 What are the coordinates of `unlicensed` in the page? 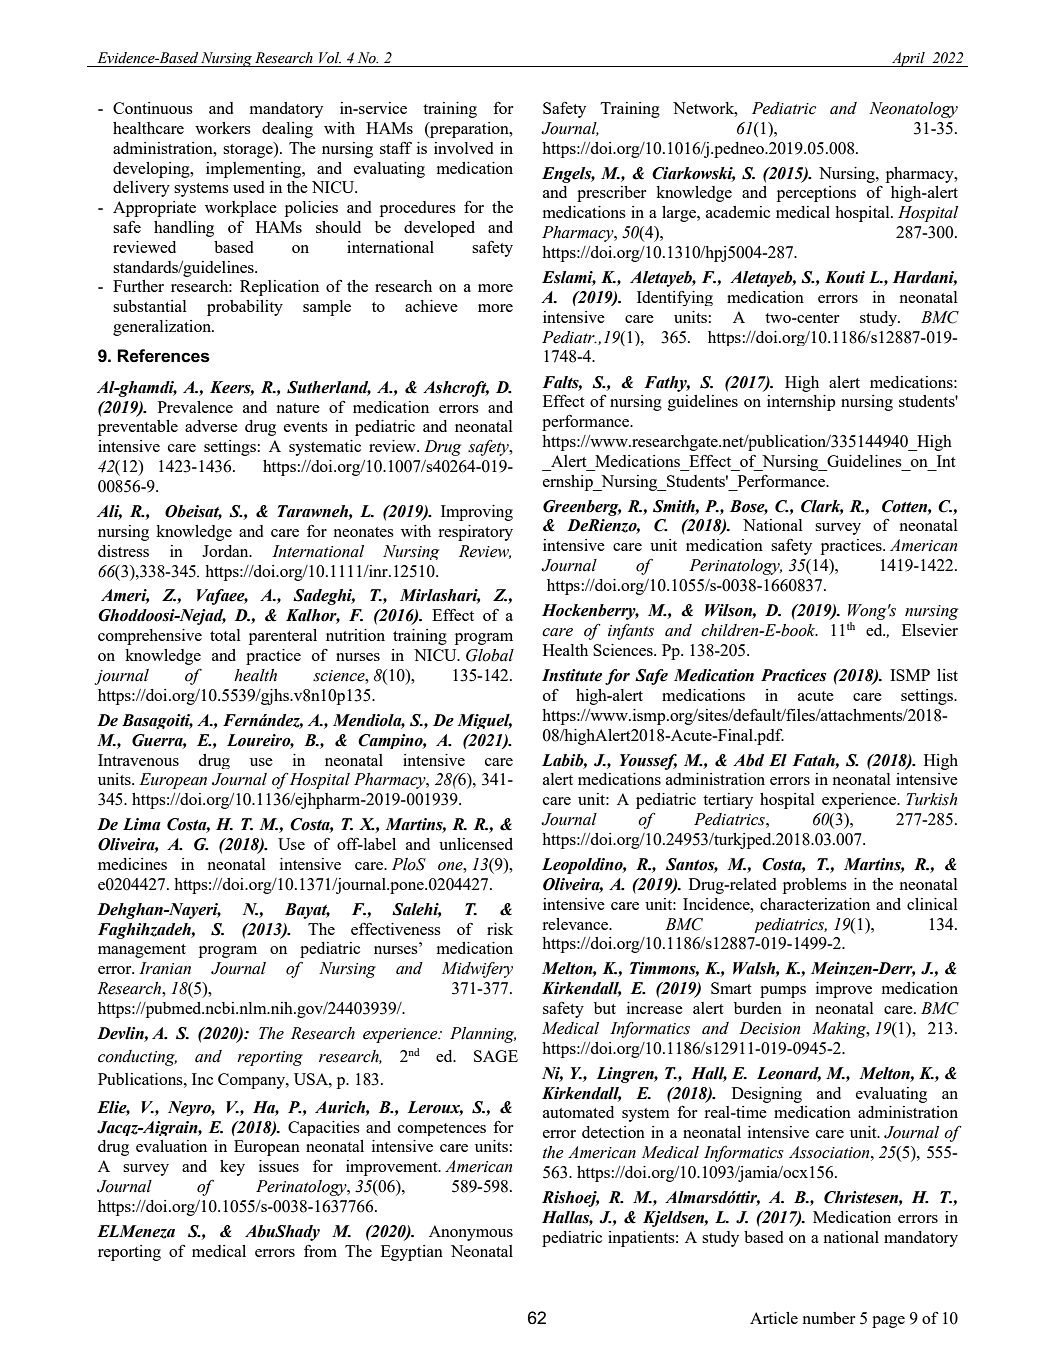 It's located at (476, 844).
